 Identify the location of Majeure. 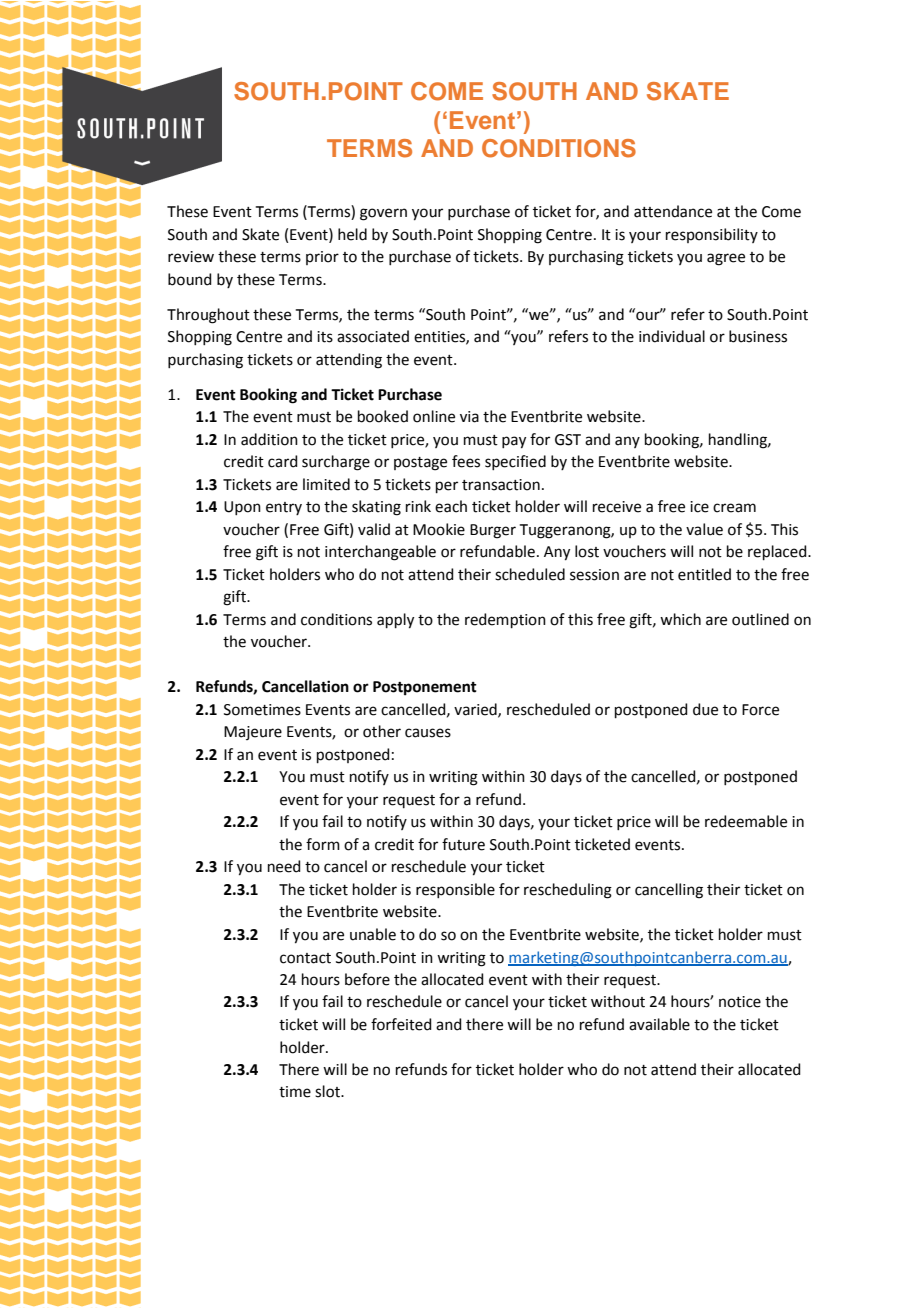
(253, 733).
